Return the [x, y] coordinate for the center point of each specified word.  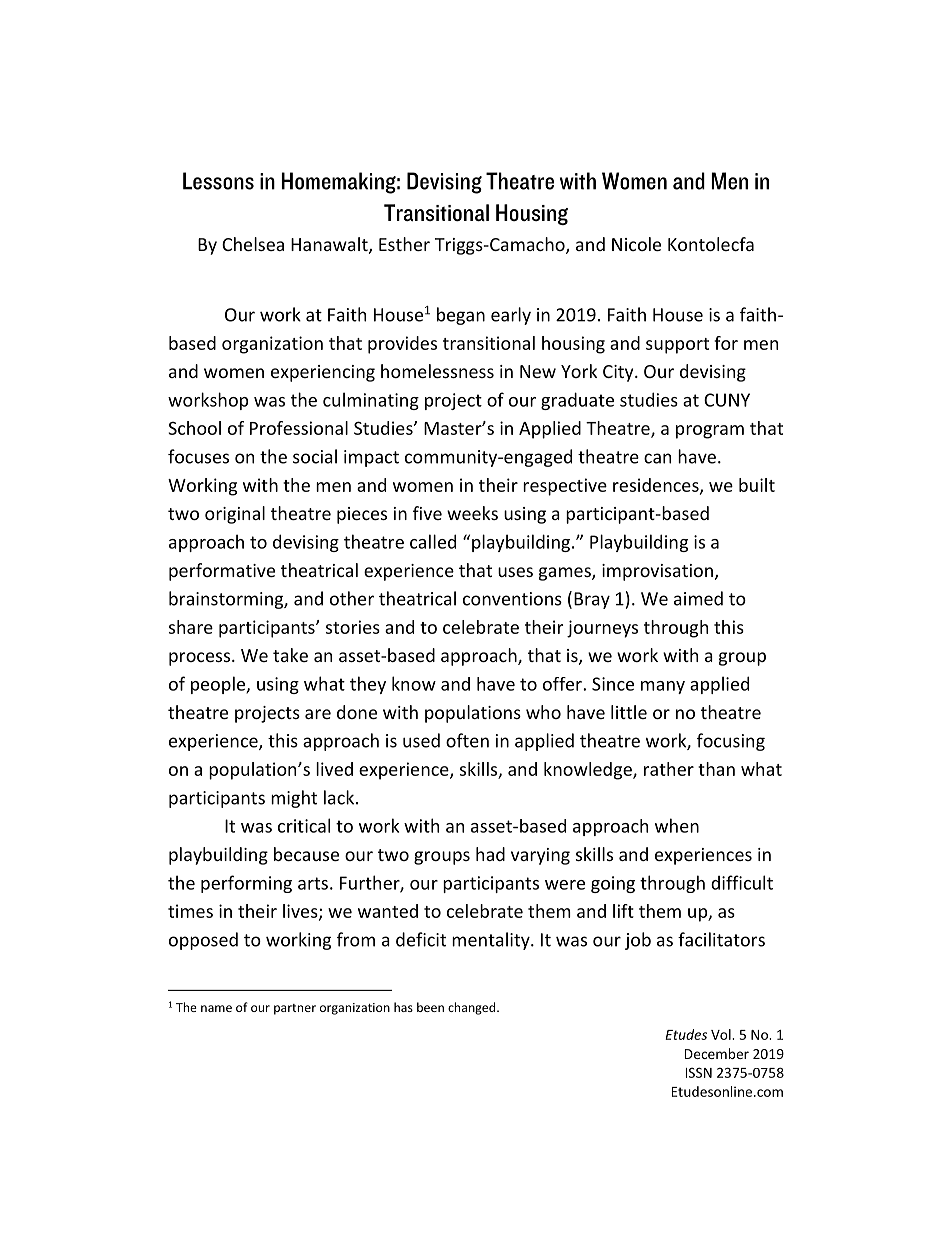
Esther [404, 244]
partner [295, 1009]
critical [304, 825]
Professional [299, 428]
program [710, 432]
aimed [698, 598]
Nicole [636, 244]
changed [473, 1008]
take [290, 655]
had [490, 854]
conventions [512, 599]
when [677, 825]
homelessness [437, 371]
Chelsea [253, 244]
